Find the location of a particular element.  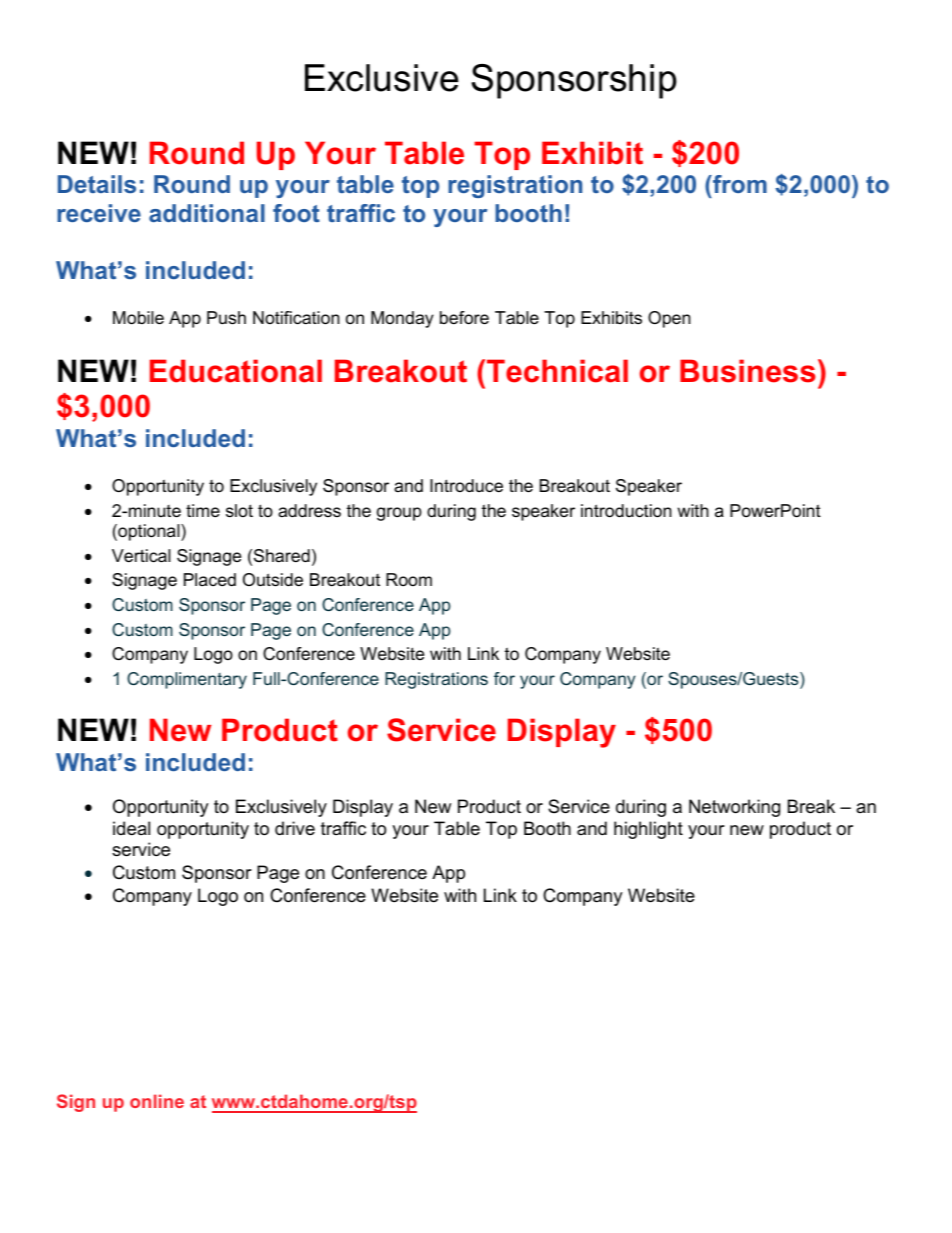

additional is located at coordinates (207, 213).
